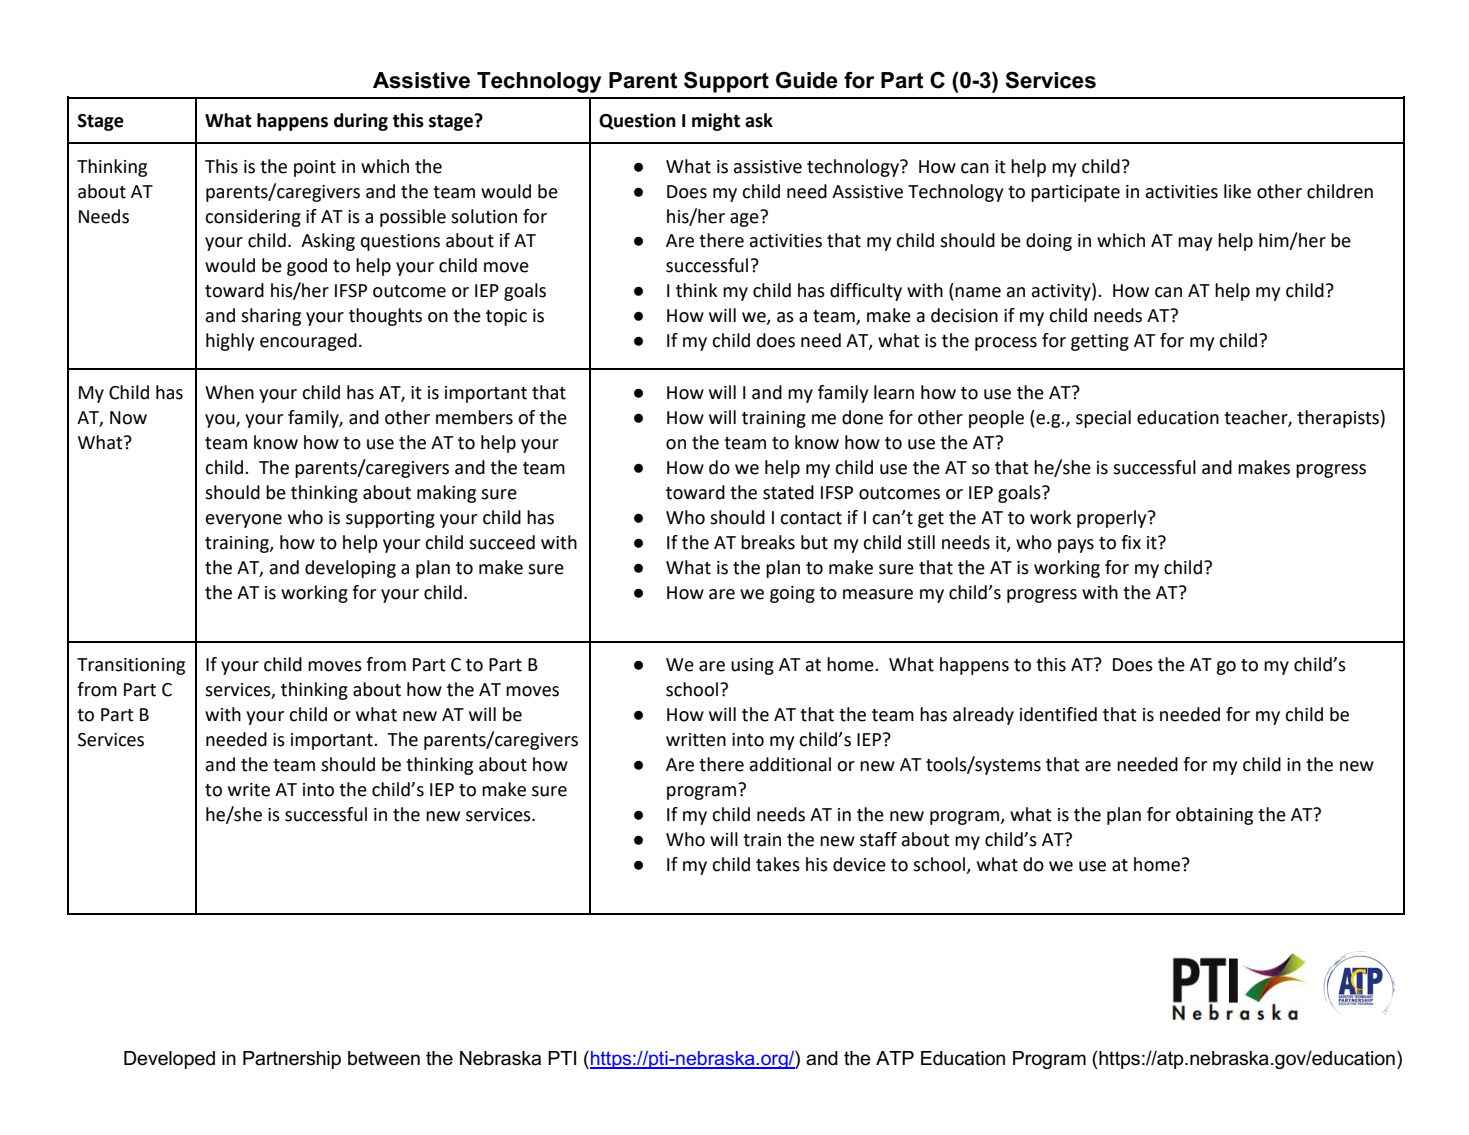 The height and width of the document is (1135, 1469). What do you see at coordinates (350, 569) in the document?
I see `developing` at bounding box center [350, 569].
